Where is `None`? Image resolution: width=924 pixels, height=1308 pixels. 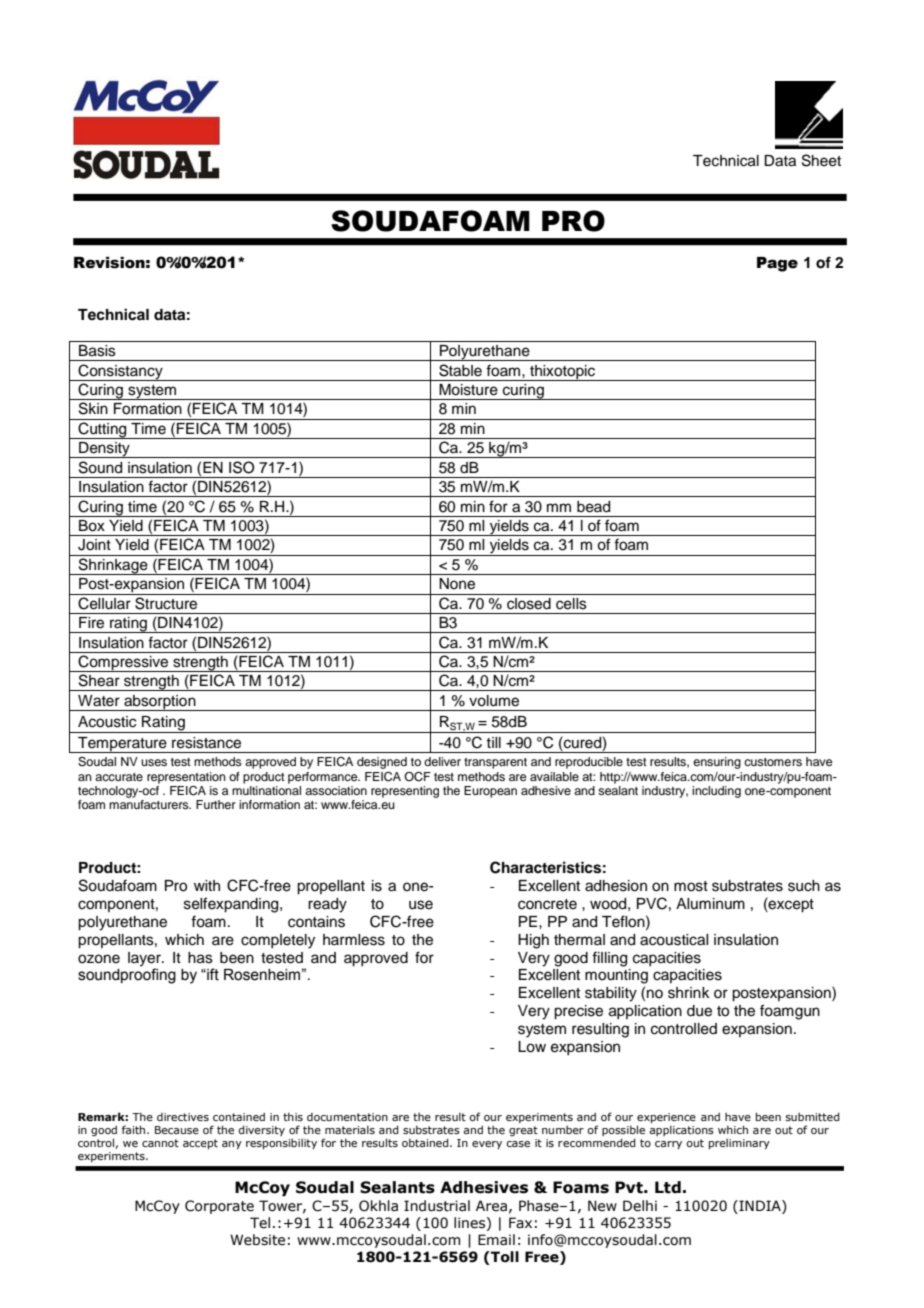
None is located at coordinates (457, 584).
